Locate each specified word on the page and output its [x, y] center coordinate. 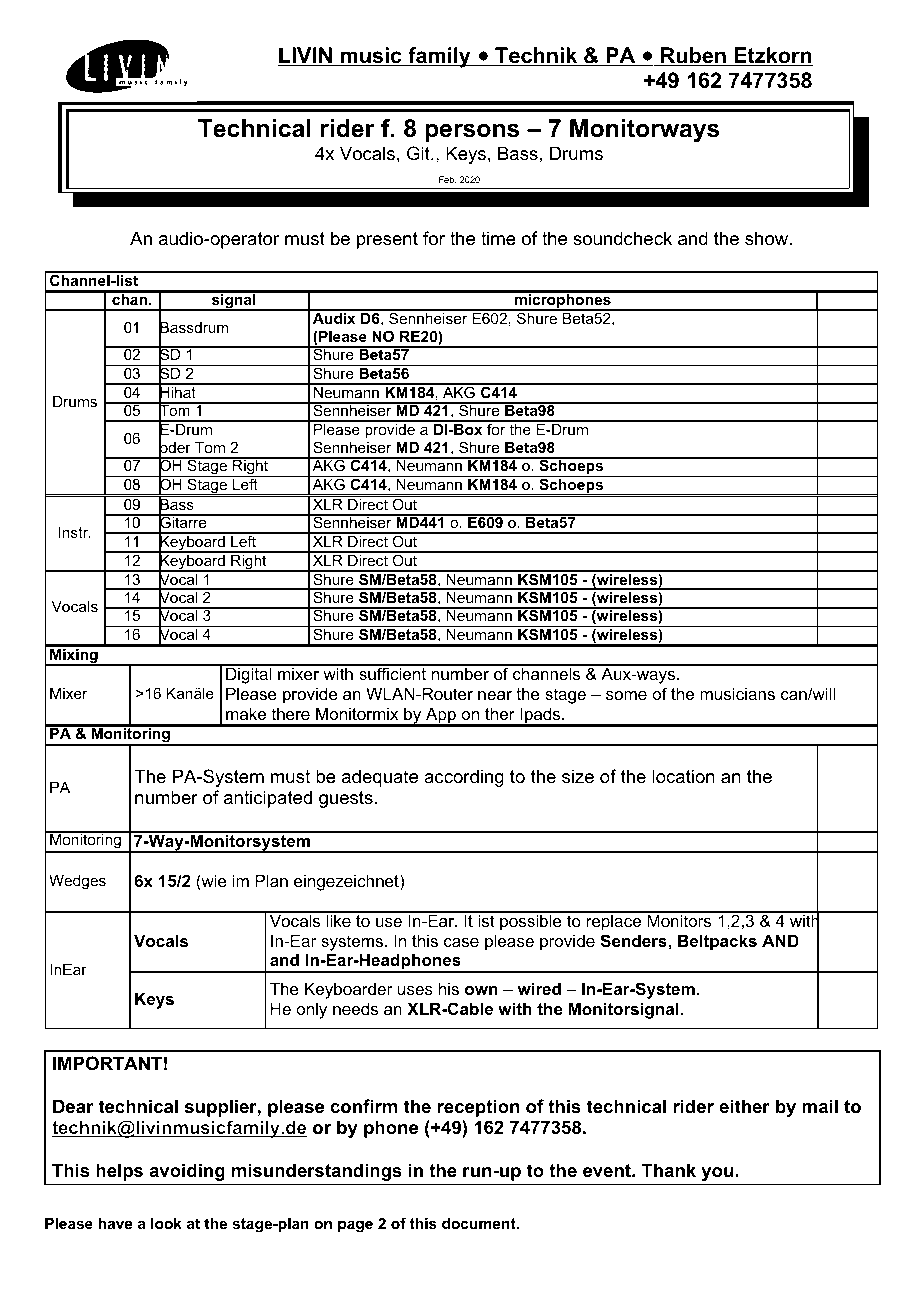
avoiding [187, 1172]
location [683, 776]
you [717, 1174]
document [480, 1223]
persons [472, 133]
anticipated [268, 799]
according [464, 778]
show [768, 238]
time [498, 238]
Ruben [693, 56]
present [387, 240]
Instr [74, 532]
